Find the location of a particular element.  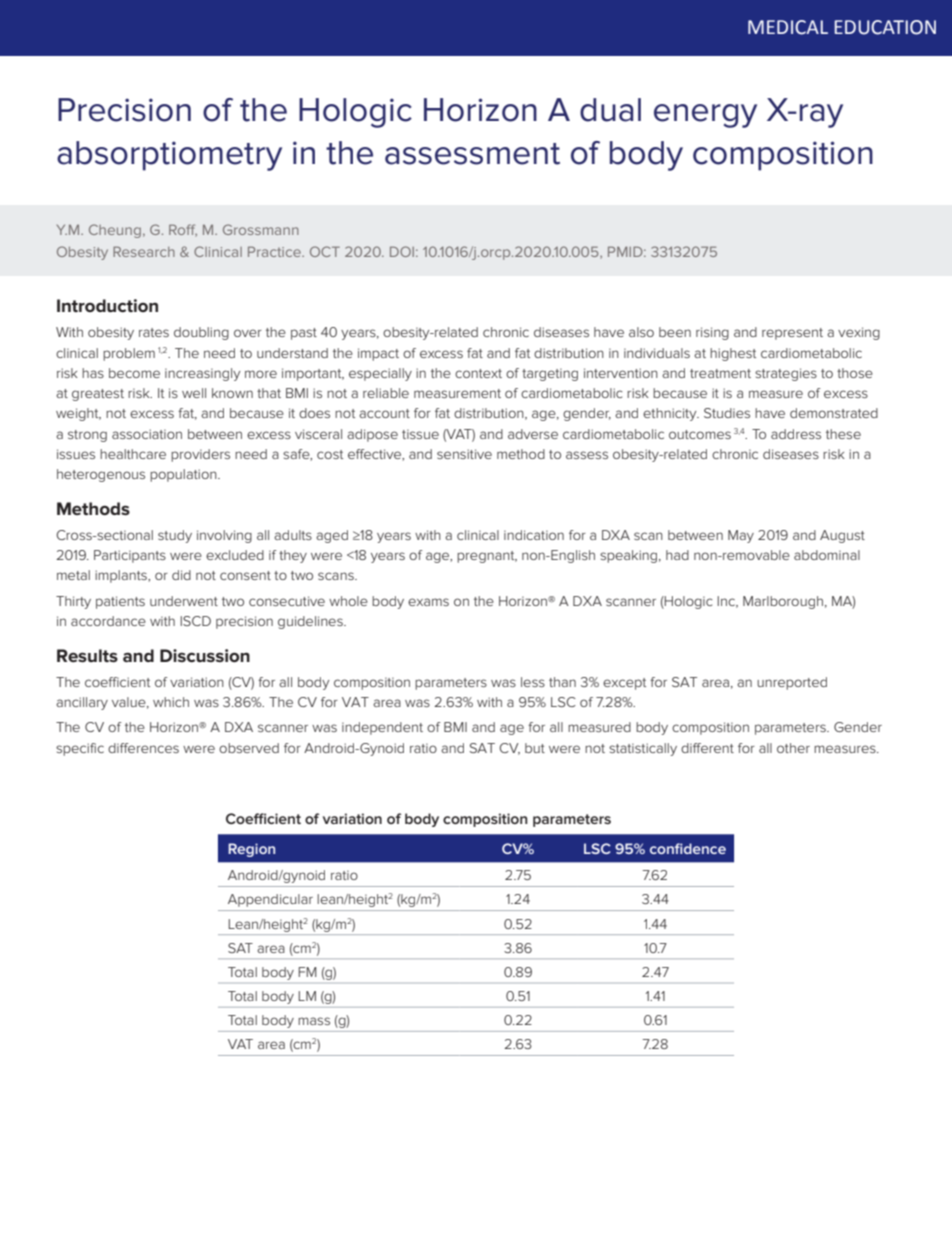

which is located at coordinates (171, 702).
